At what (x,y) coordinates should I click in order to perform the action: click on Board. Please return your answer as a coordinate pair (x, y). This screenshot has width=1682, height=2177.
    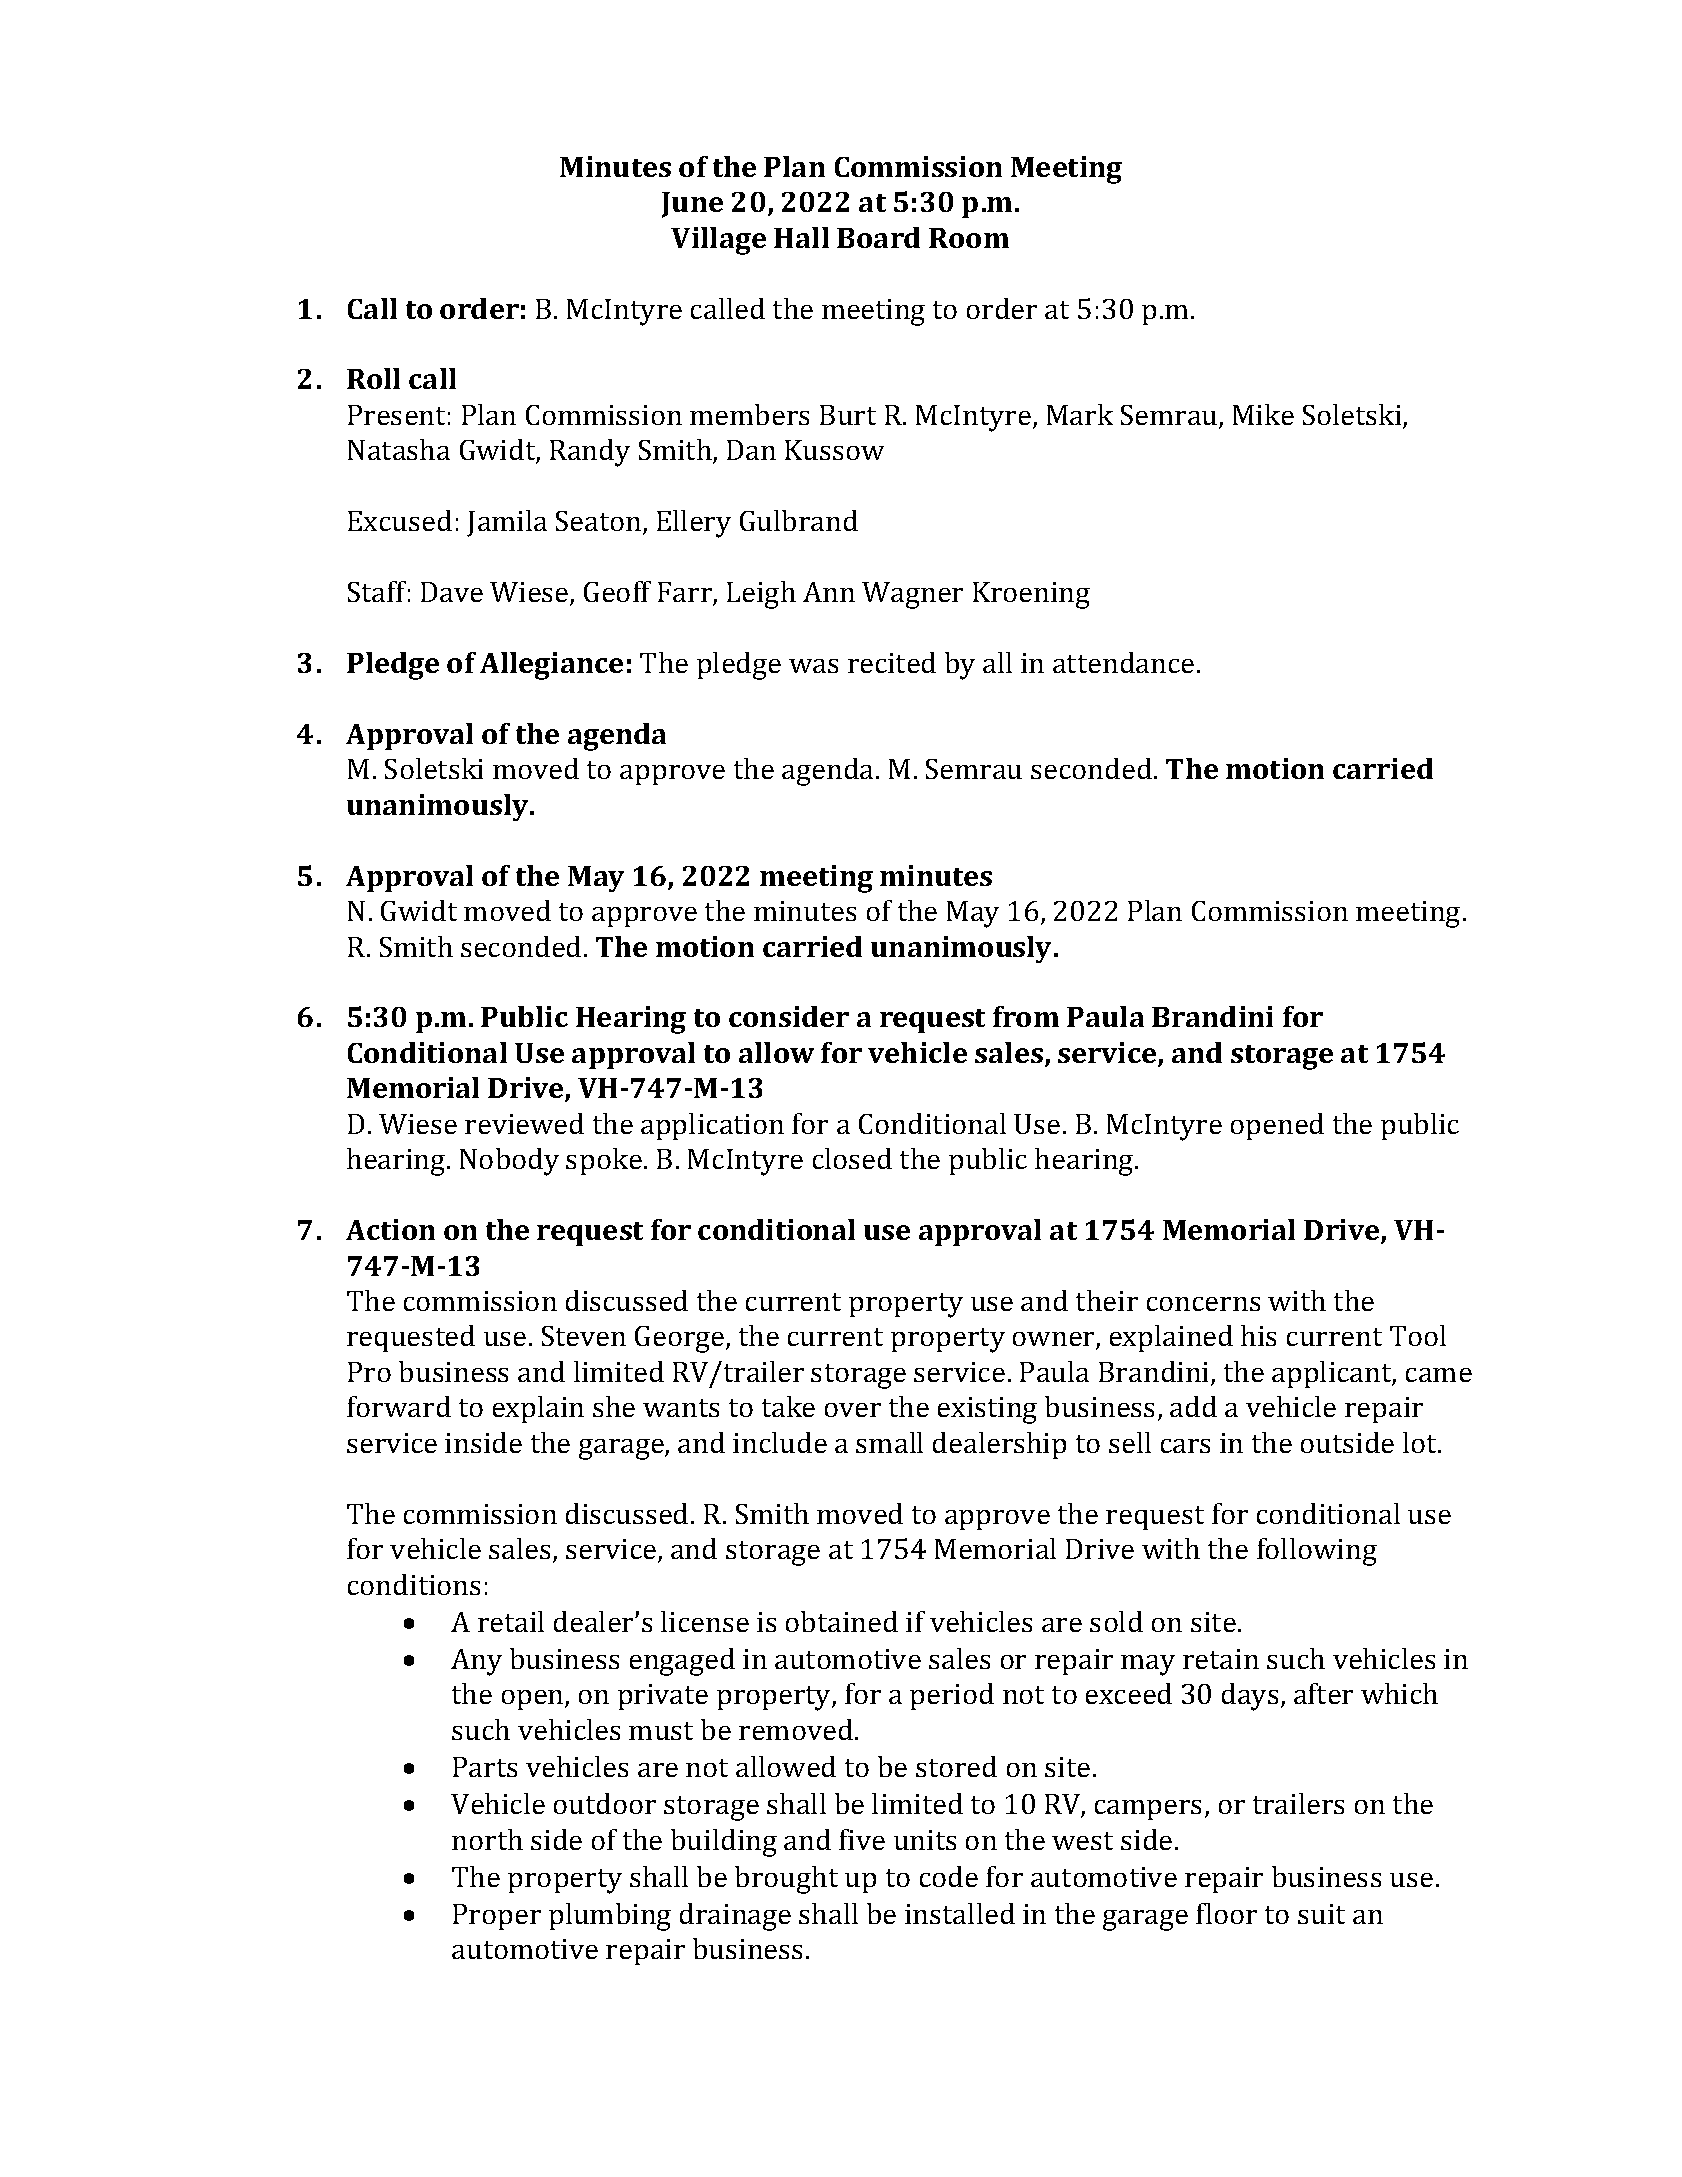
    Looking at the image, I should click on (878, 237).
